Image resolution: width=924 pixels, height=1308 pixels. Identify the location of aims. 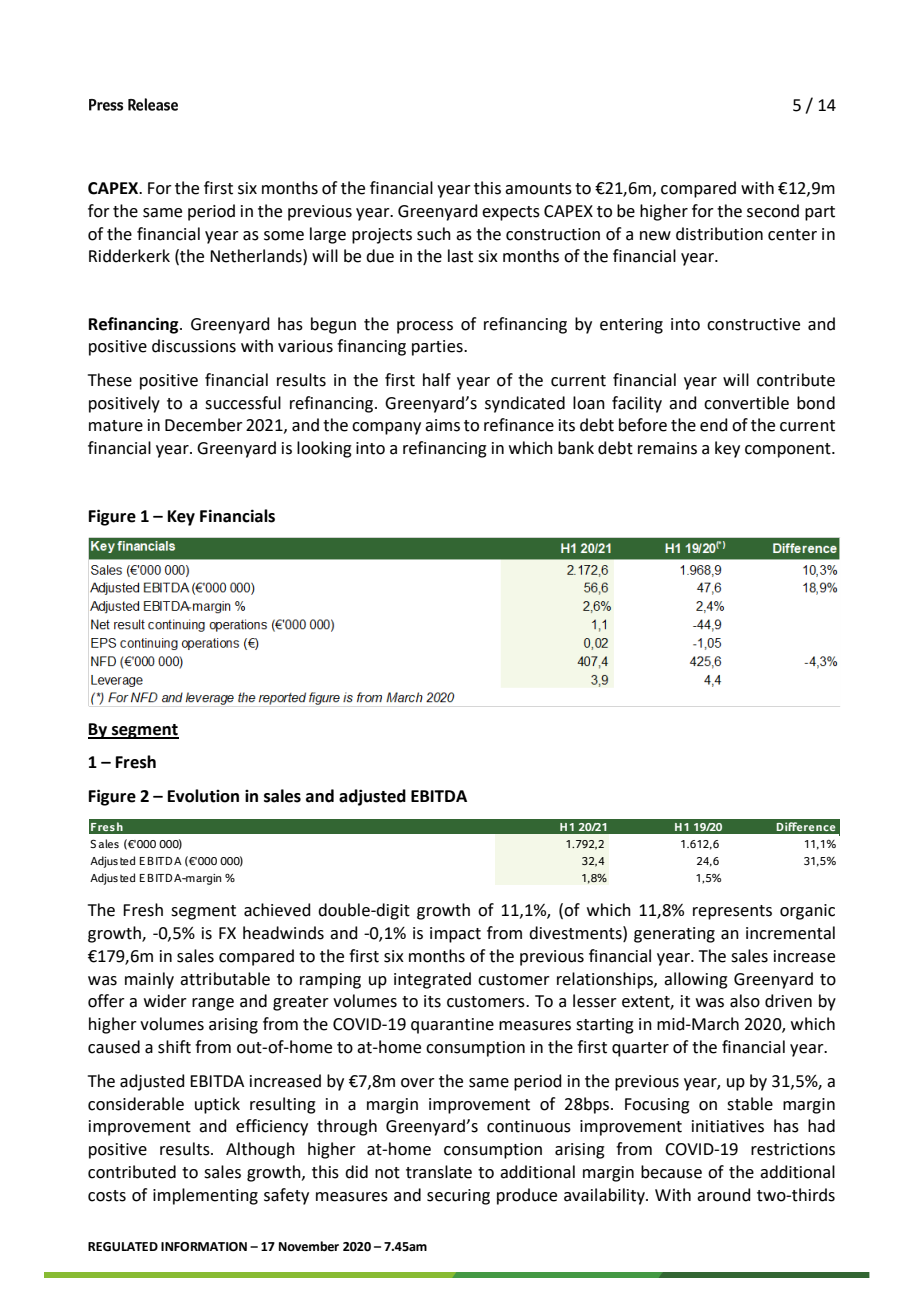
(442, 425).
